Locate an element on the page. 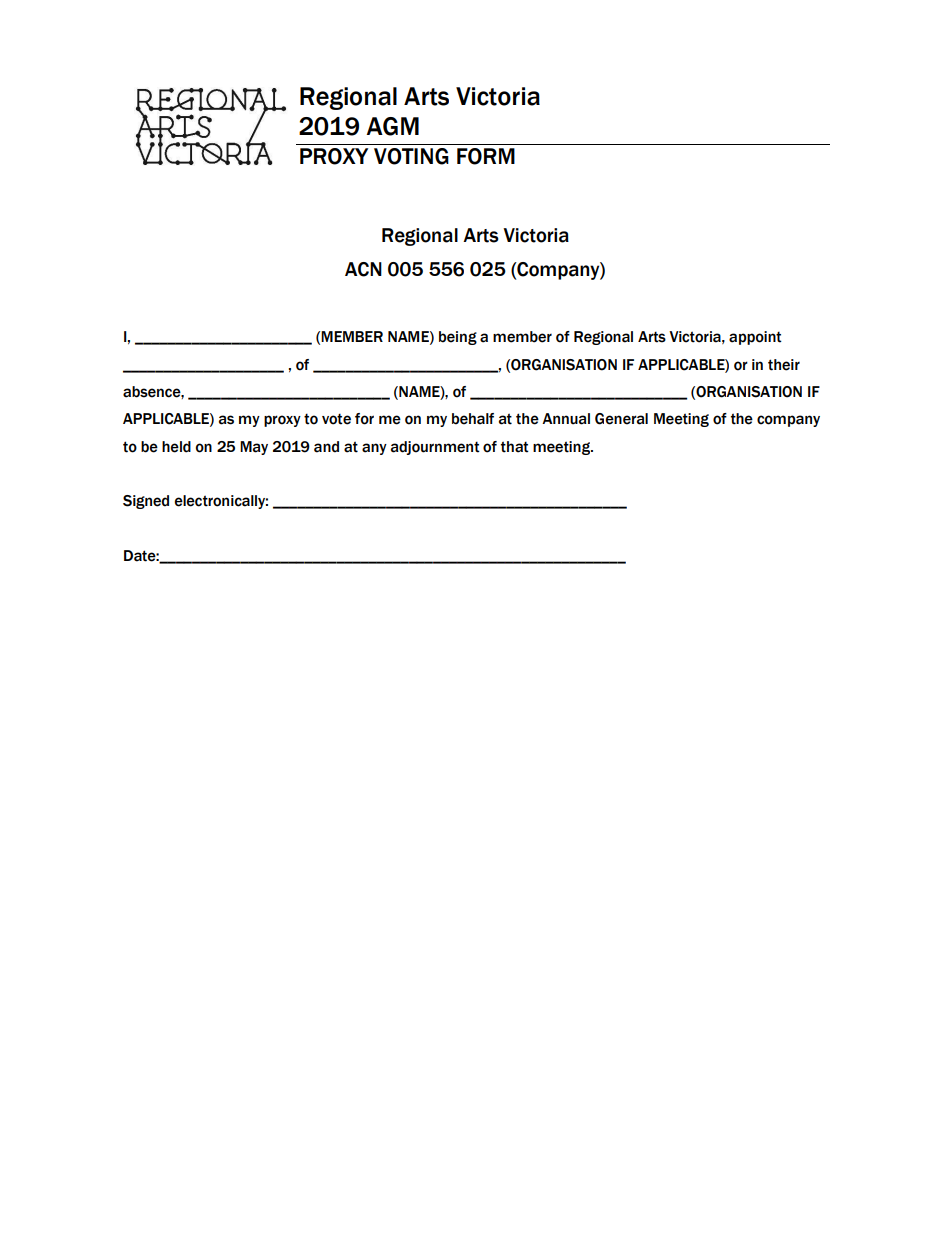 This document has width=952, height=1233. Signed is located at coordinates (146, 502).
